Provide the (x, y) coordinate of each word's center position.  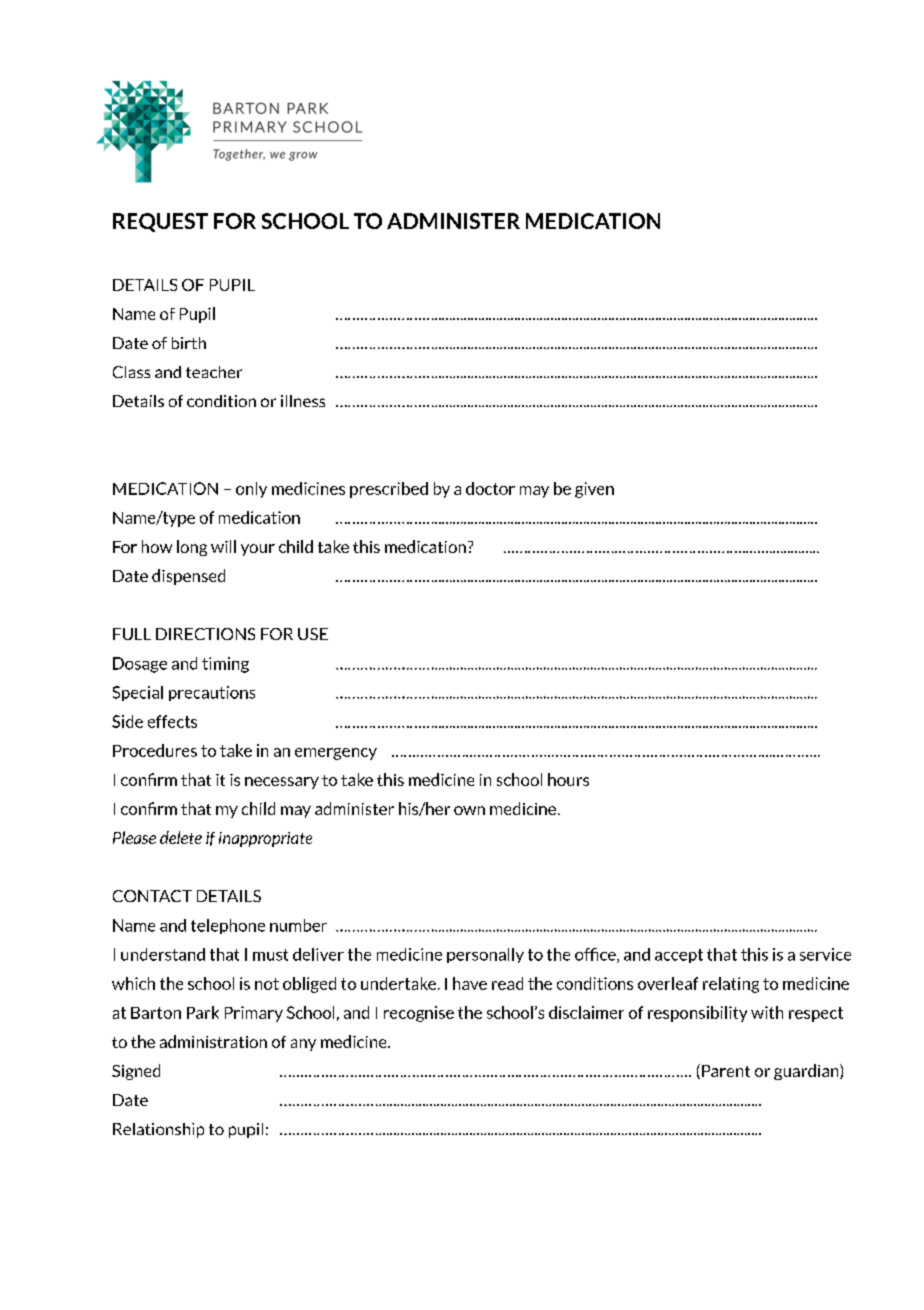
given (594, 490)
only (251, 490)
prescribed (389, 490)
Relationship (158, 1130)
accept (679, 956)
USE (313, 634)
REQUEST (160, 222)
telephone (228, 926)
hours (568, 779)
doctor (490, 488)
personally (485, 955)
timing (225, 665)
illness (303, 401)
